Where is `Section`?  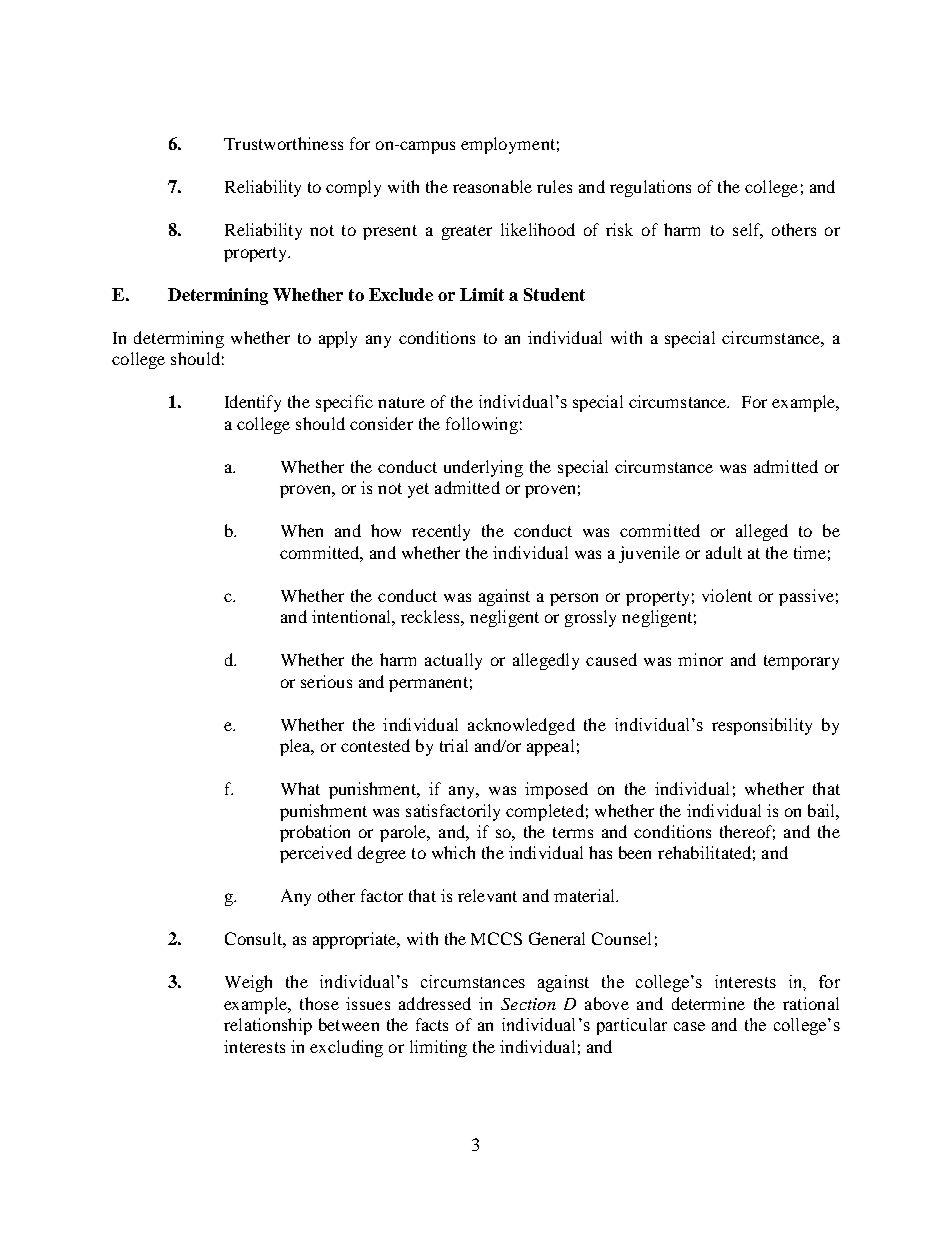
Section is located at coordinates (528, 1004).
